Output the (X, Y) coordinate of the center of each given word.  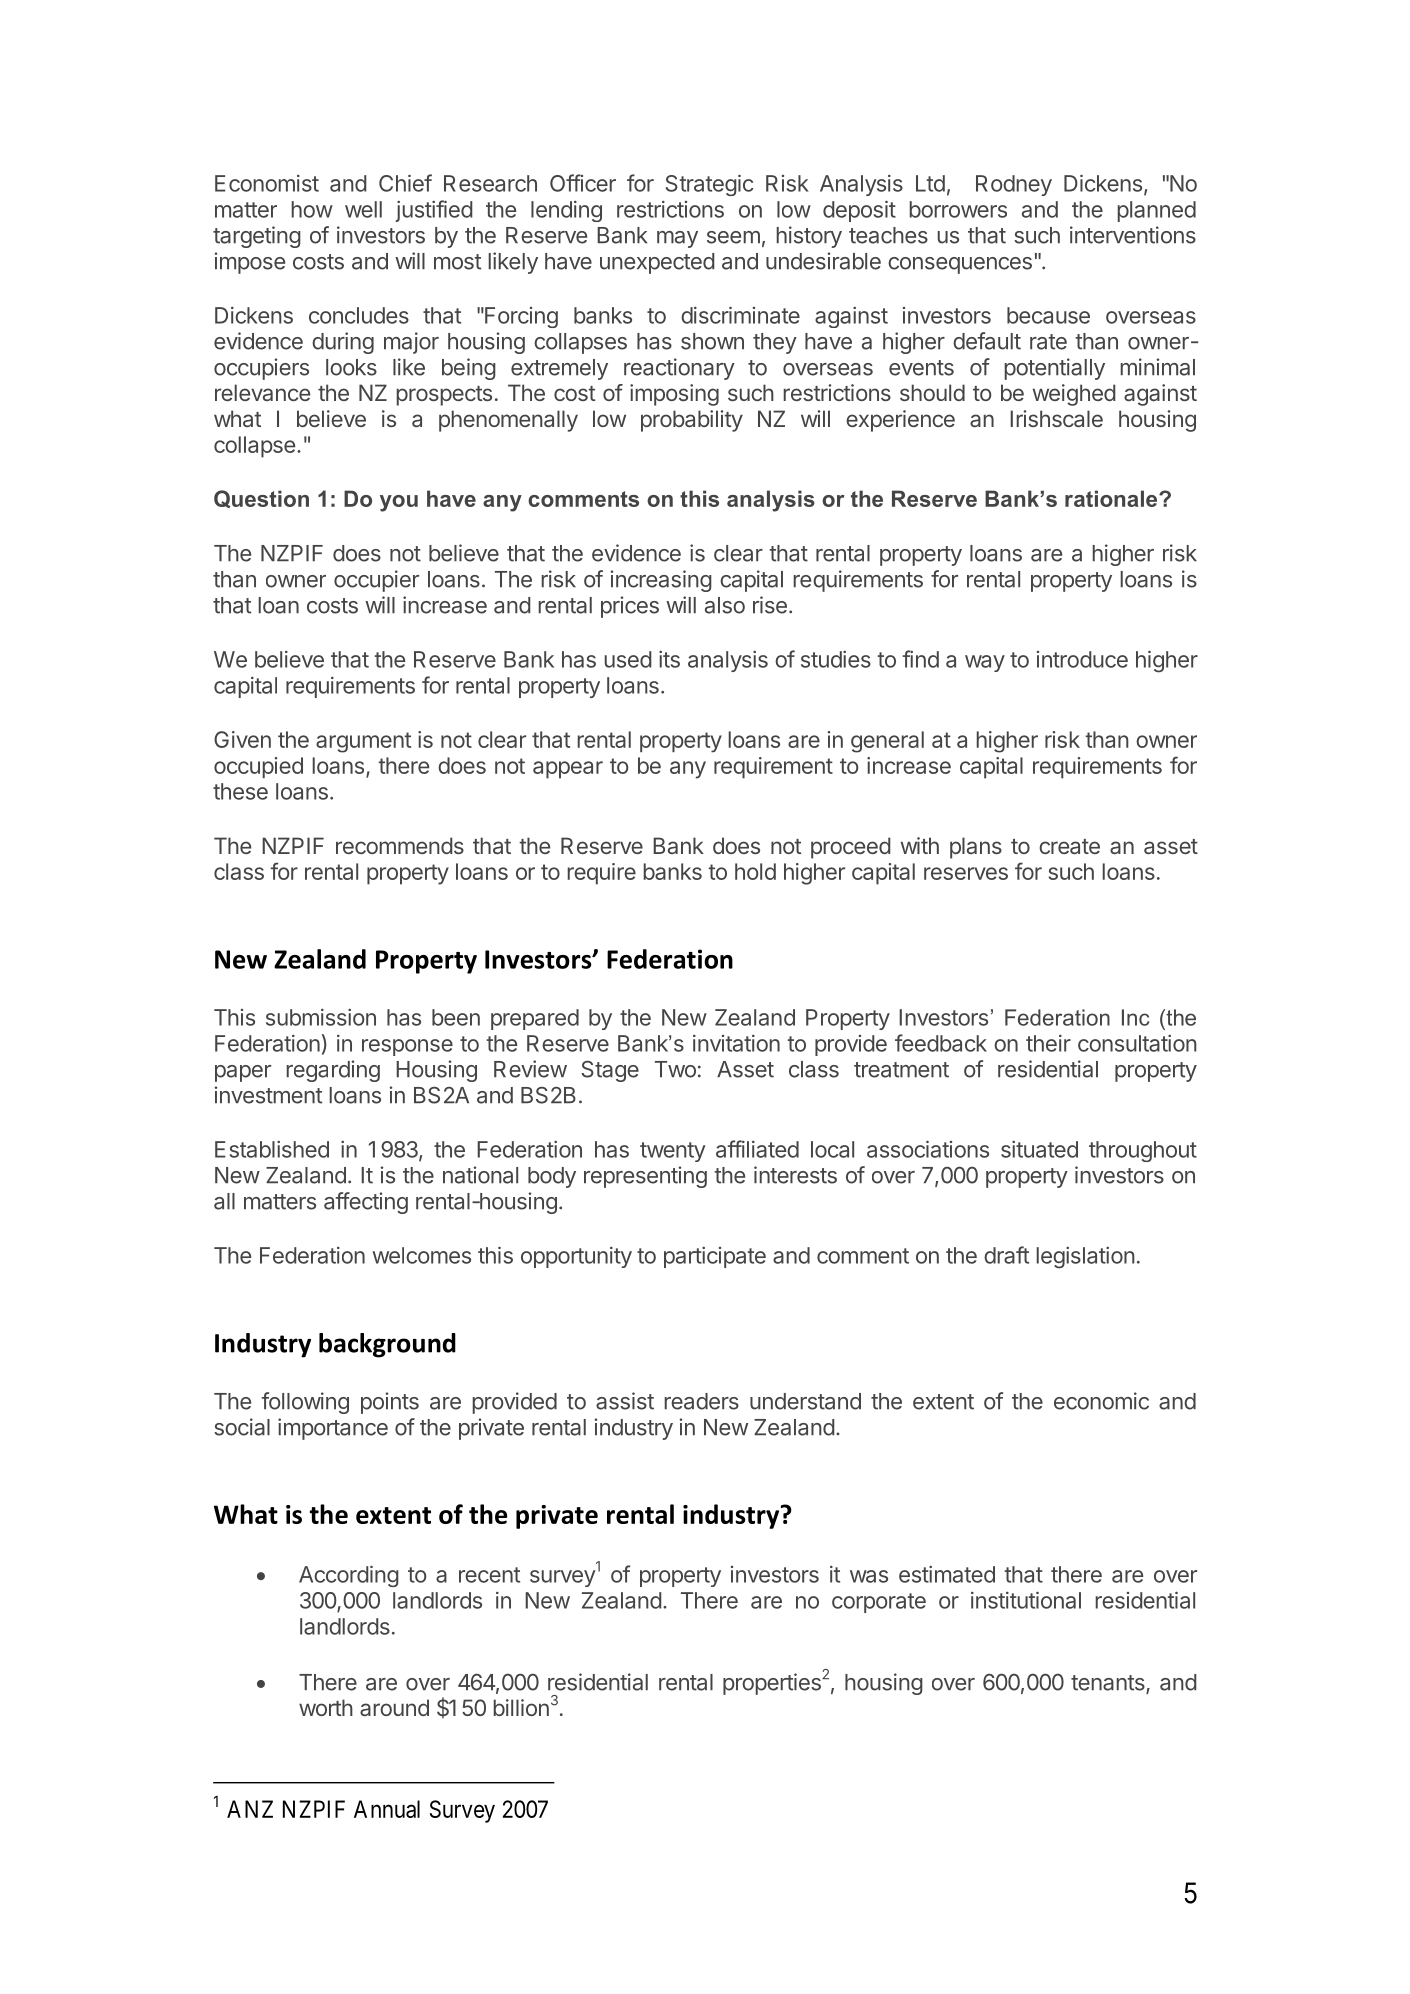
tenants (1109, 1684)
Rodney (1014, 185)
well (363, 209)
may (677, 239)
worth (326, 1707)
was (869, 1576)
